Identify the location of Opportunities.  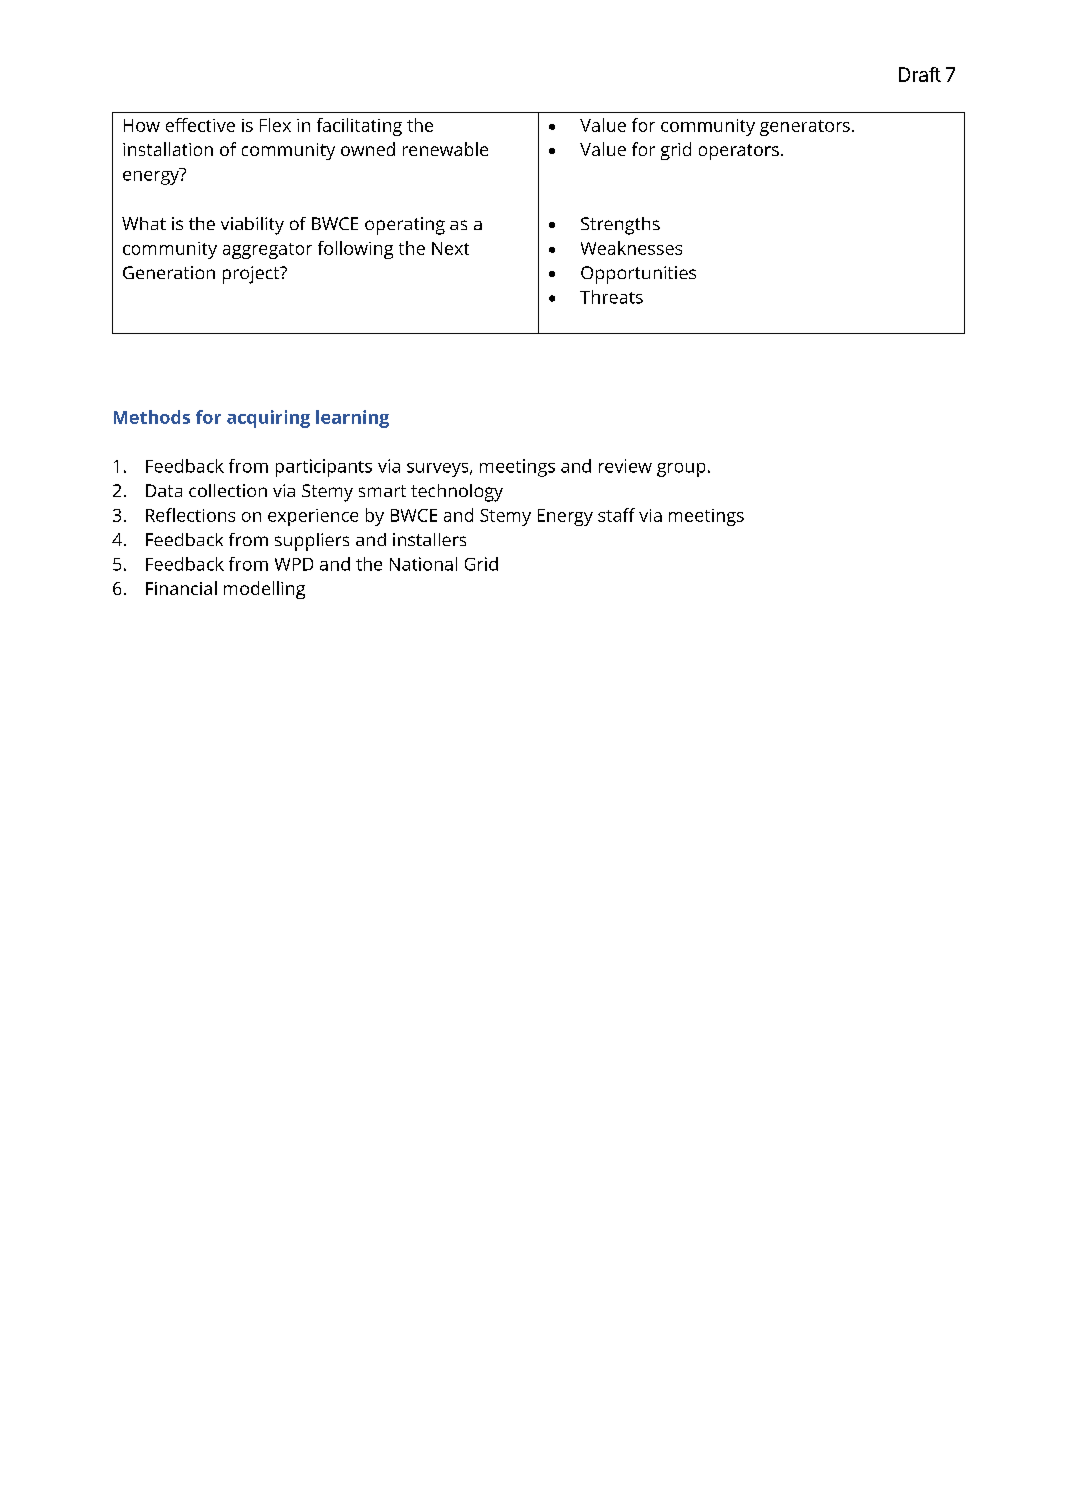
(638, 275).
